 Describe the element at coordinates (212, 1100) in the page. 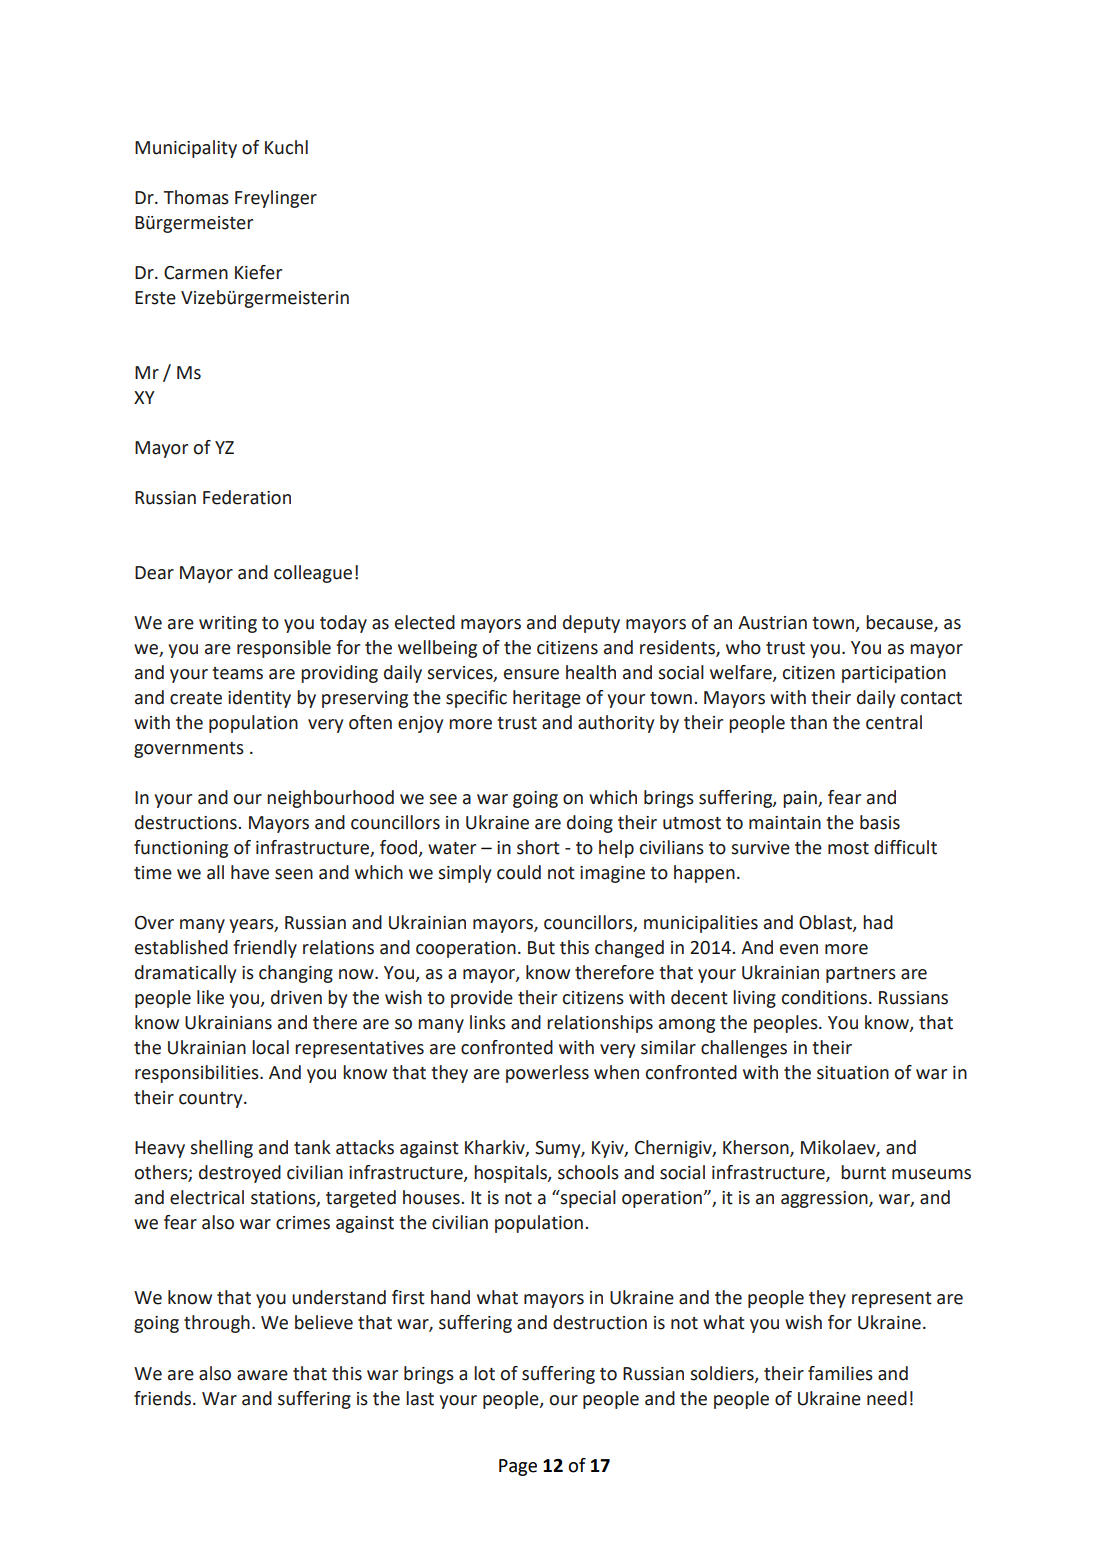

I see `country` at that location.
